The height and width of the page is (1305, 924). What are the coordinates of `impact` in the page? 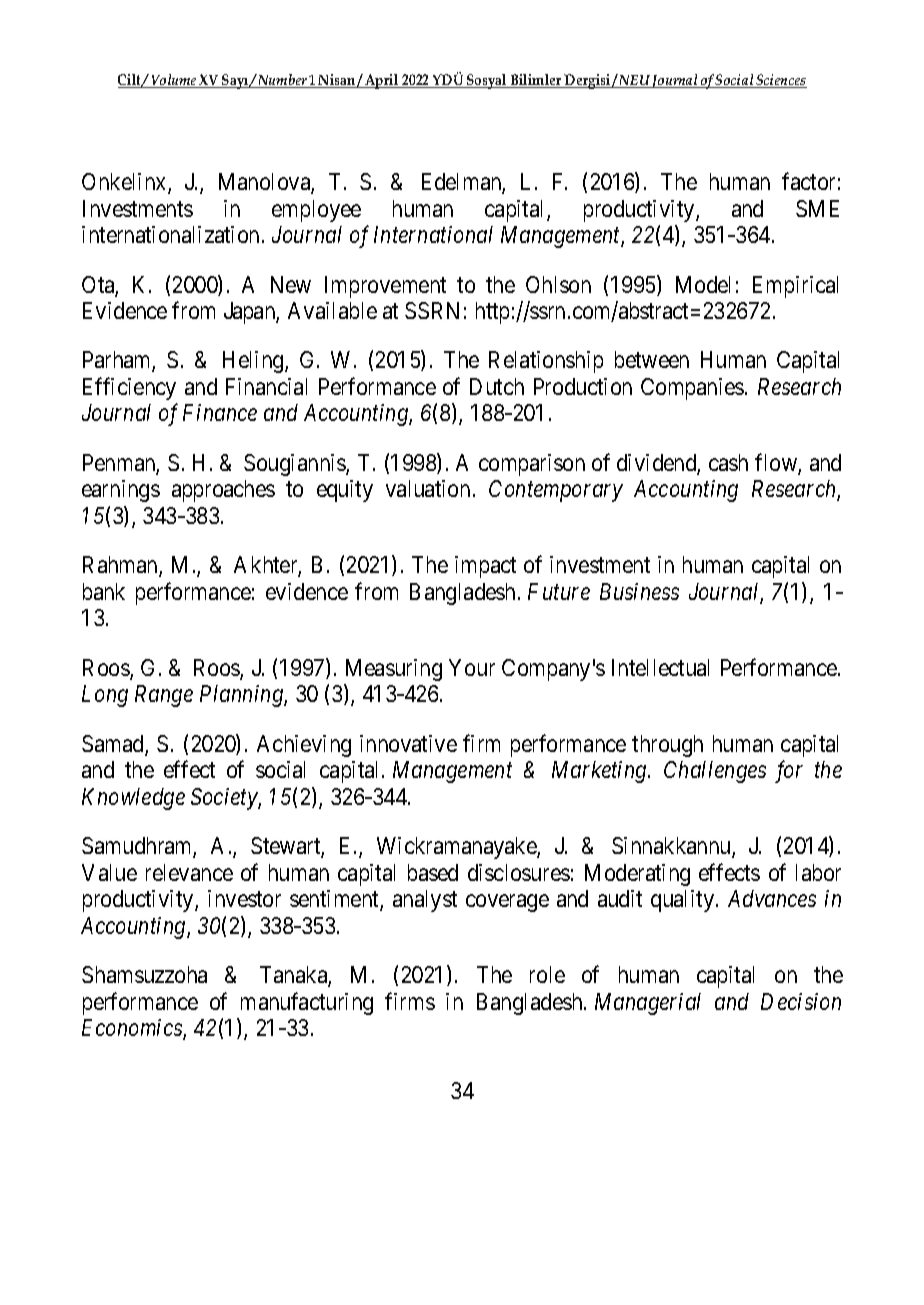 It's located at (485, 567).
